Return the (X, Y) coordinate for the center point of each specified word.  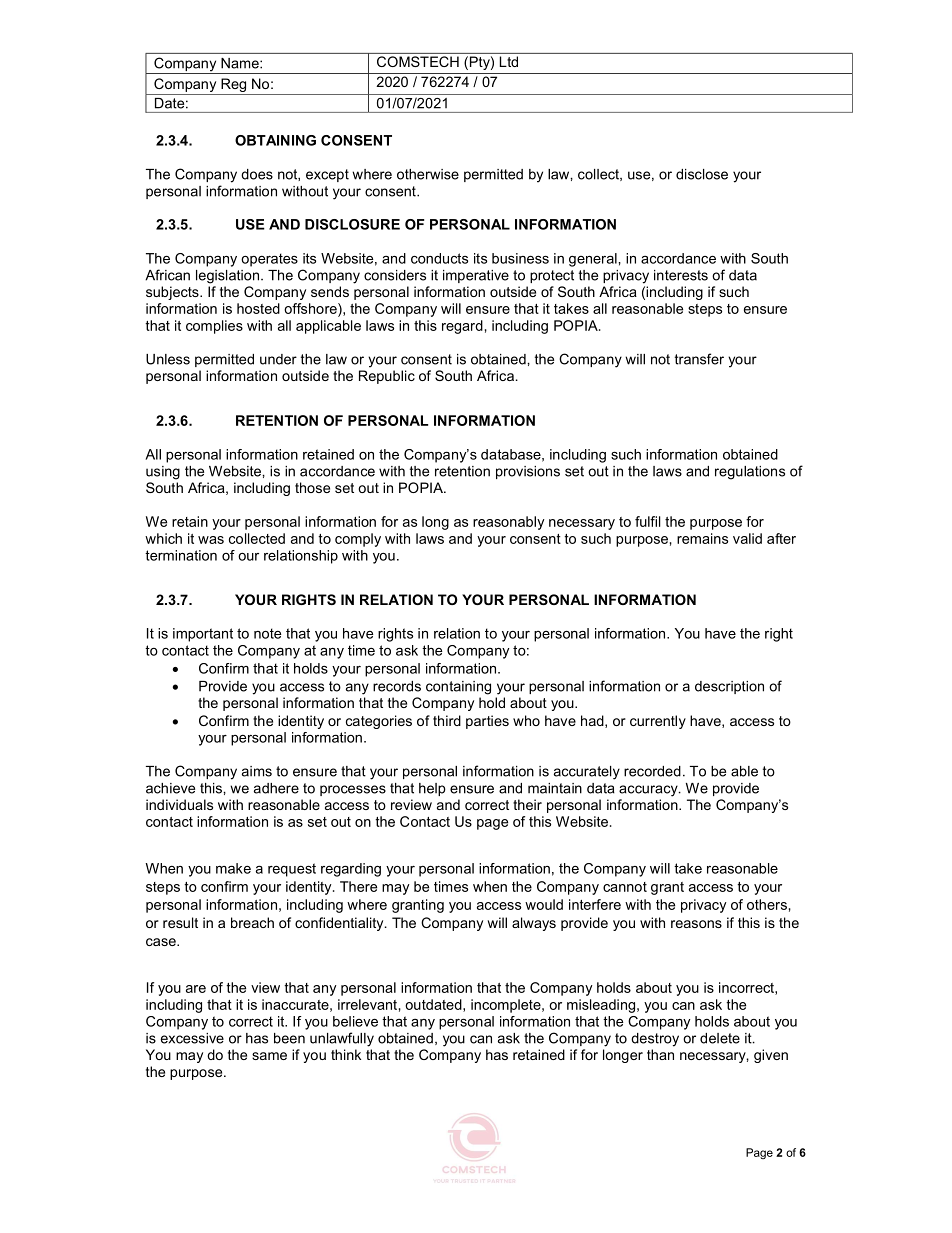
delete (720, 1038)
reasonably (509, 523)
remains (702, 538)
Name (241, 63)
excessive (192, 1038)
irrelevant (367, 1004)
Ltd (509, 61)
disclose (702, 174)
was (211, 540)
